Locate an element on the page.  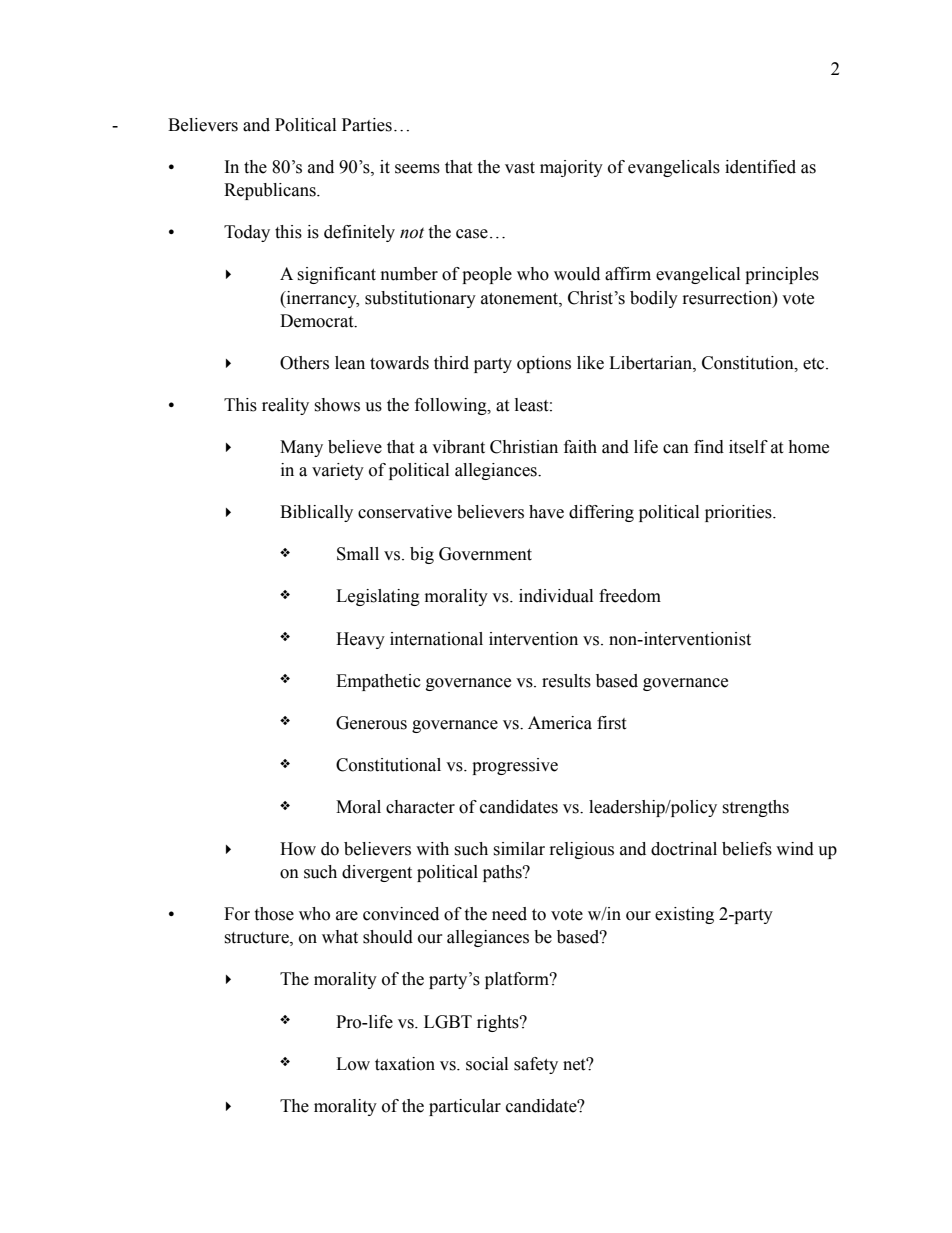
safety is located at coordinates (536, 1065).
